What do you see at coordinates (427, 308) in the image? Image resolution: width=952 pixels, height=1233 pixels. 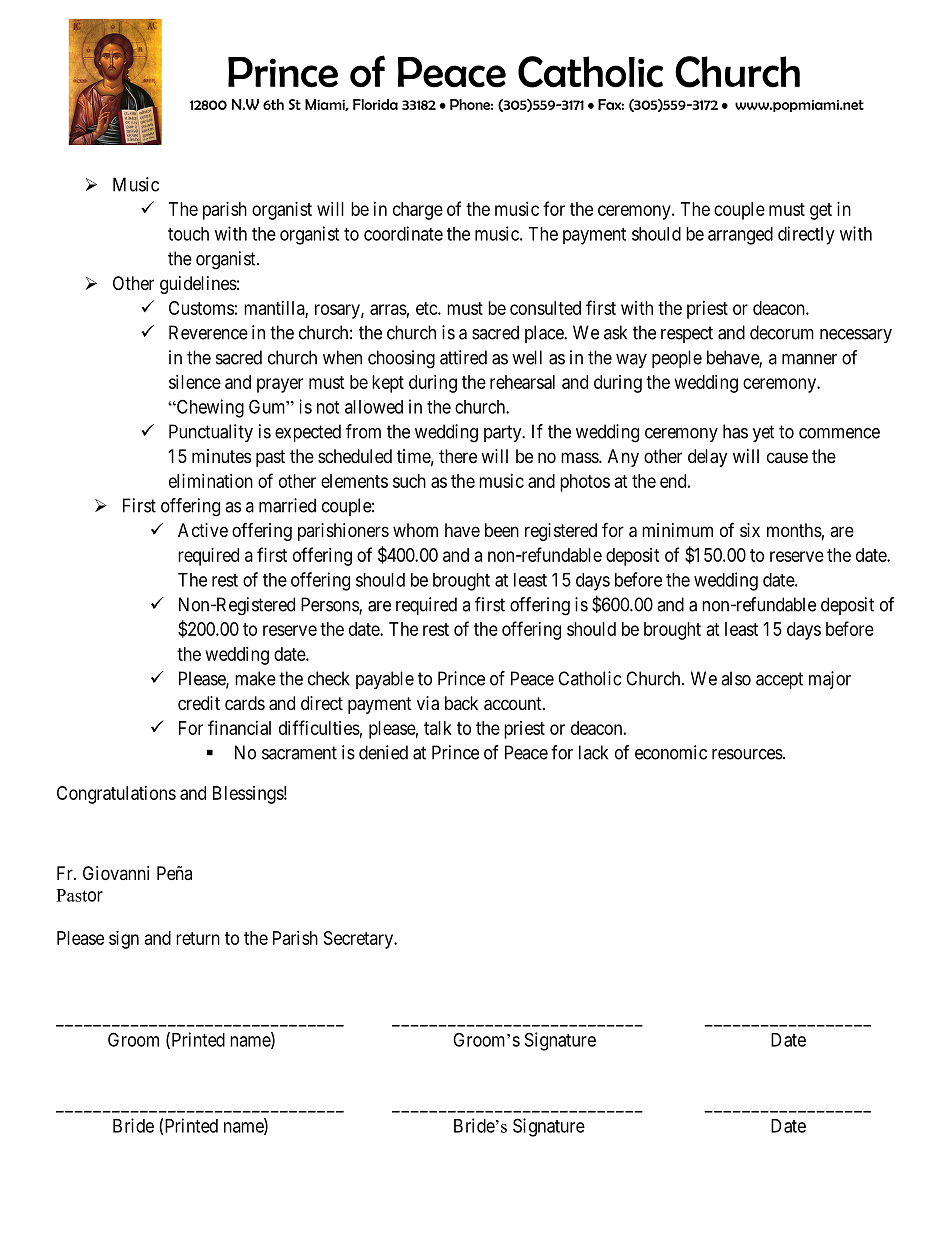 I see `etc` at bounding box center [427, 308].
